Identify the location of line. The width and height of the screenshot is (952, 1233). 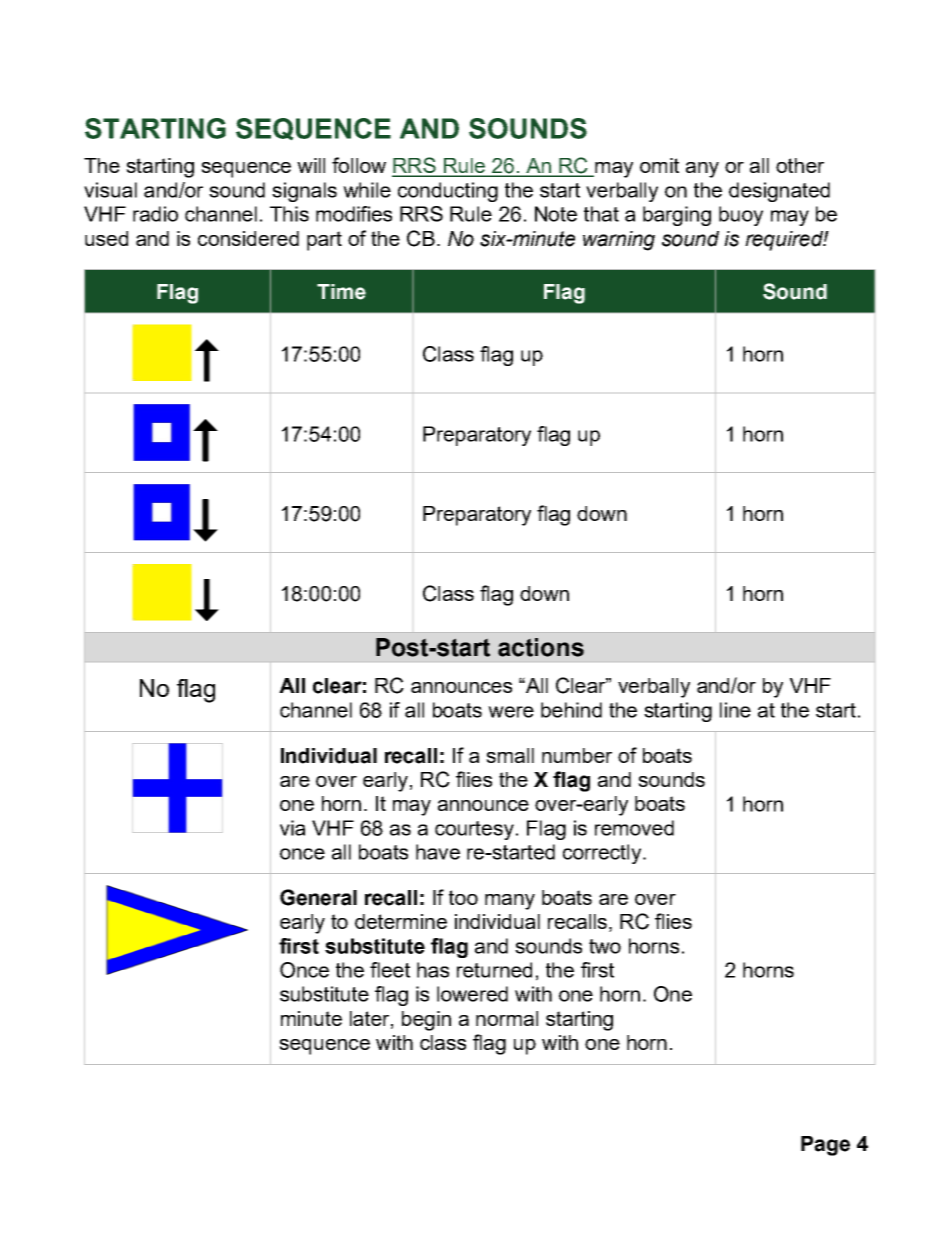
(735, 710).
